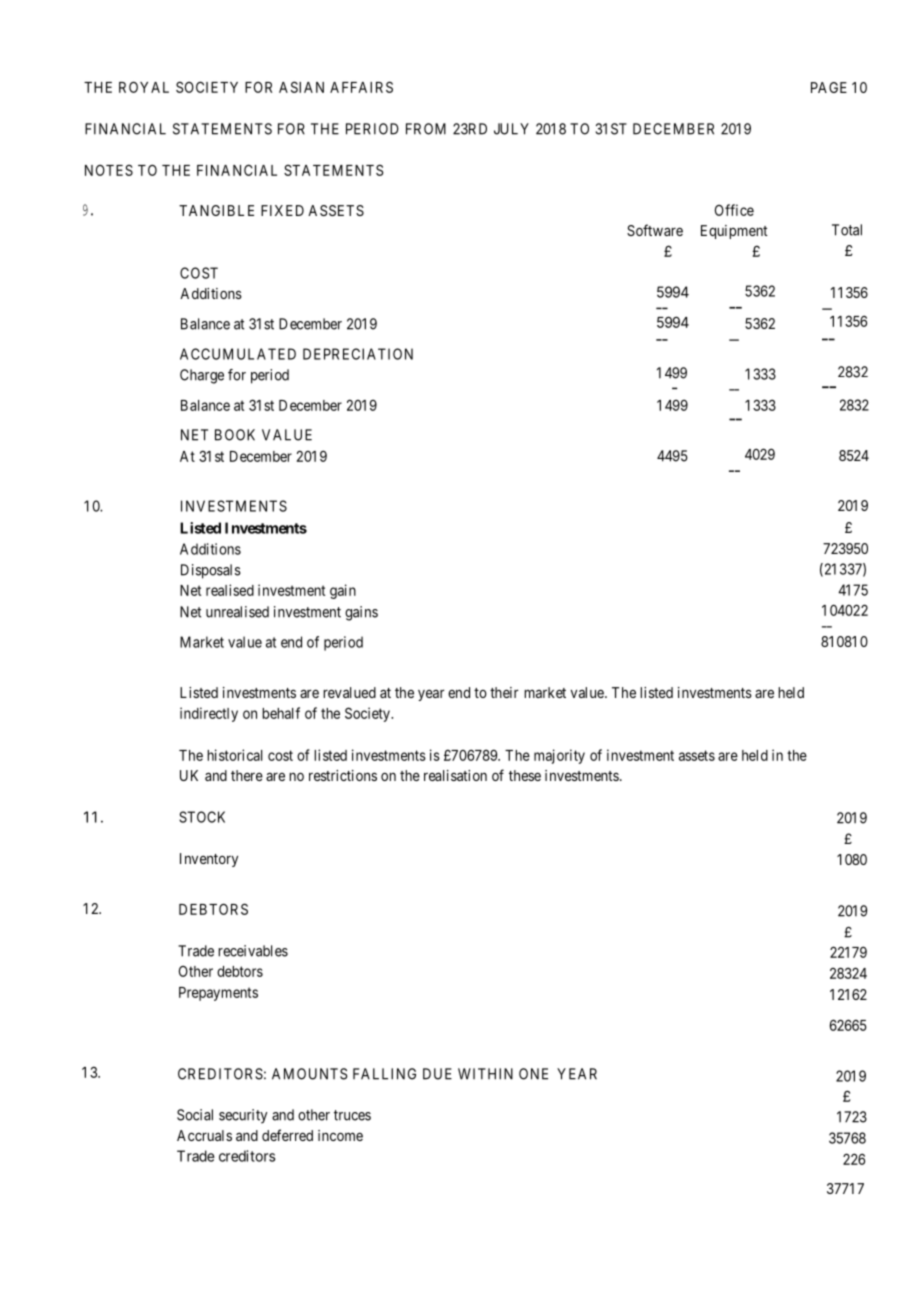 The width and height of the document is (924, 1311). What do you see at coordinates (234, 755) in the document?
I see `historical` at bounding box center [234, 755].
